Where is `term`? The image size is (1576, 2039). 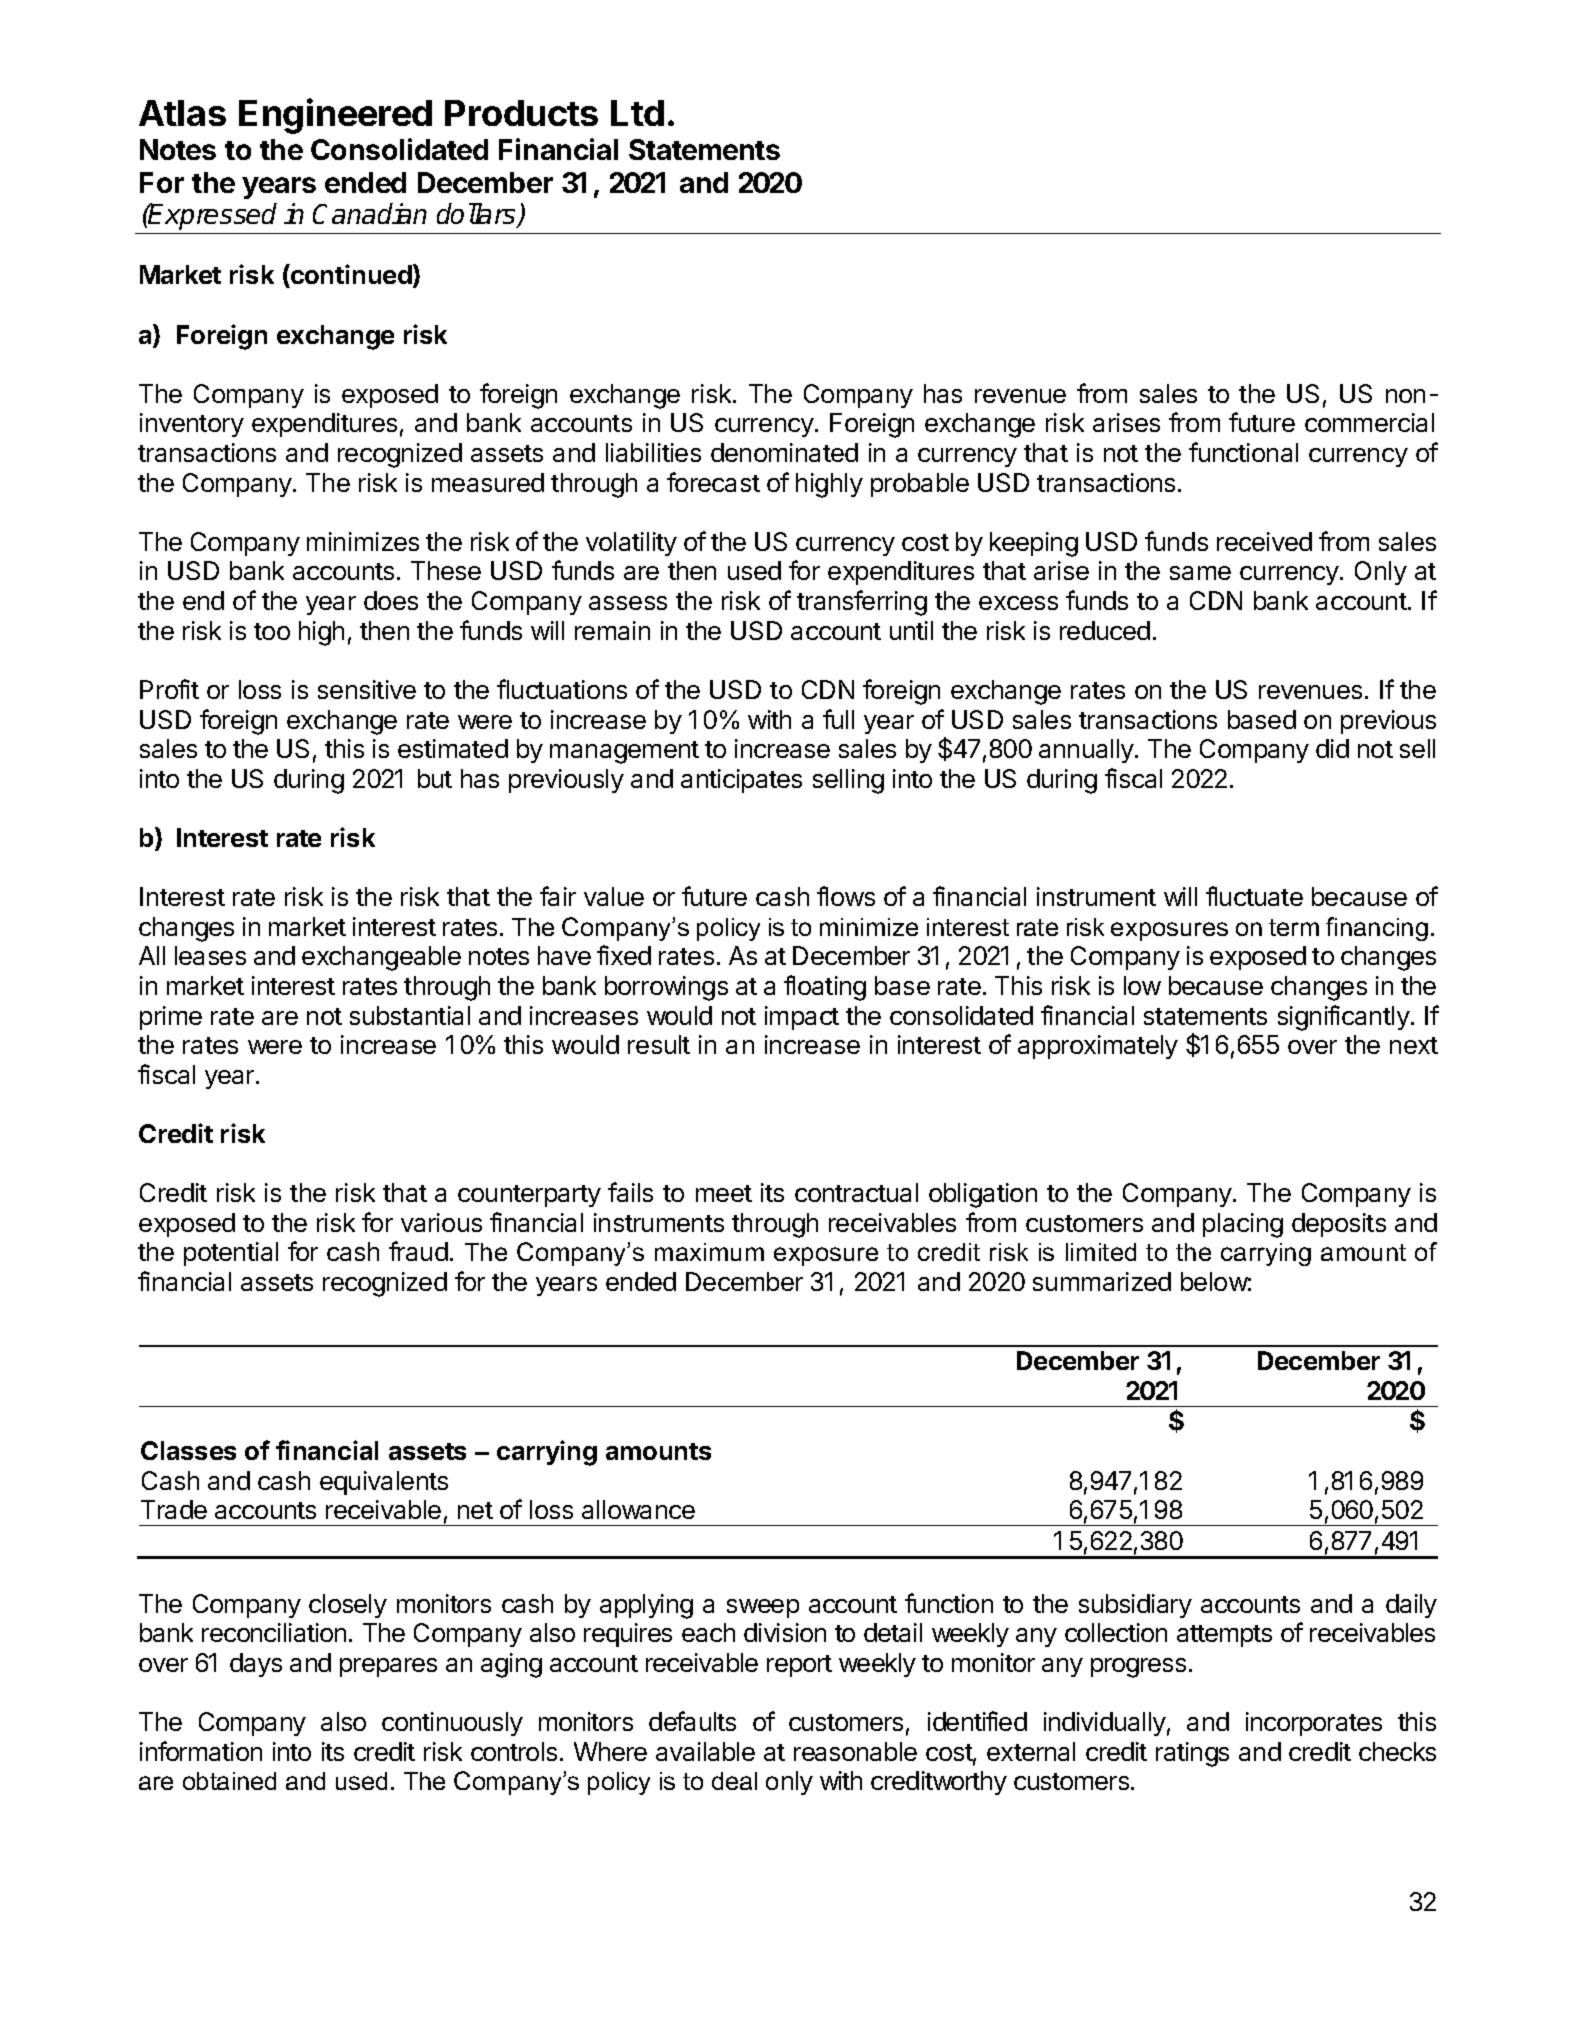 term is located at coordinates (1294, 927).
